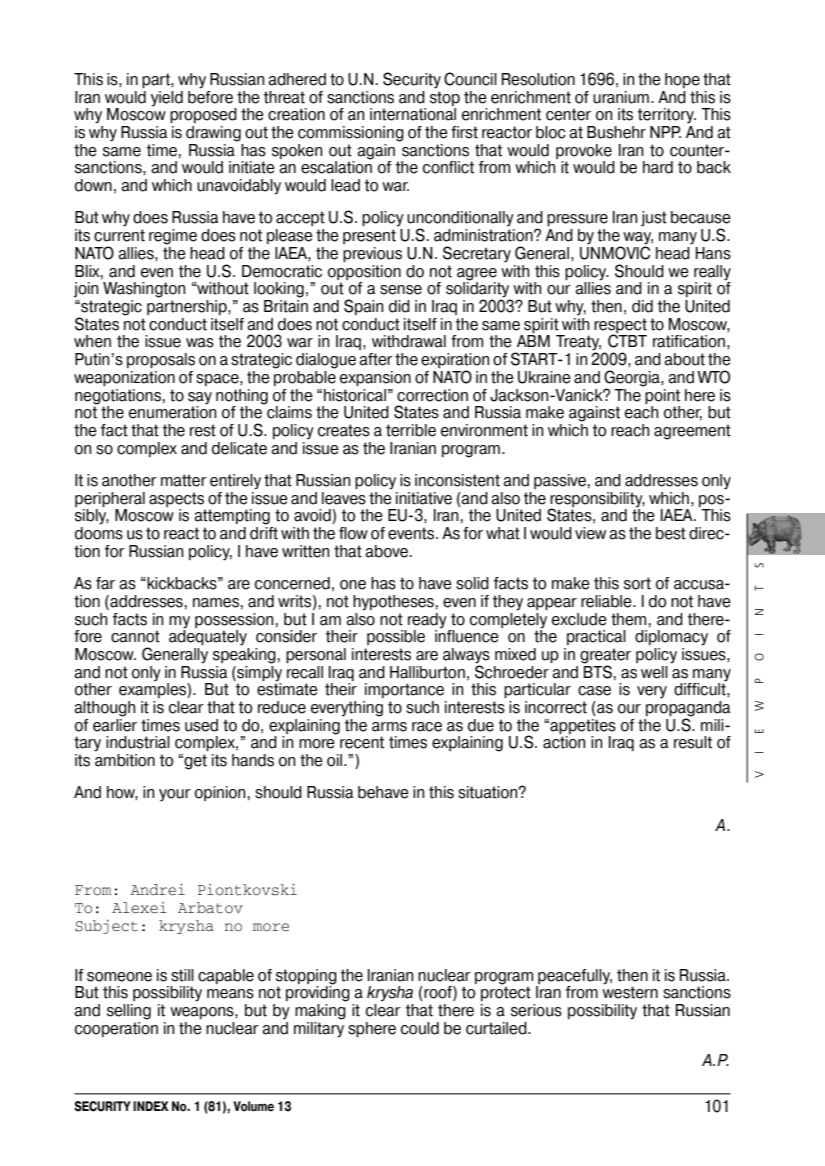 Image resolution: width=825 pixels, height=1166 pixels. Describe the element at coordinates (393, 603) in the image. I see `hypotheses` at that location.
